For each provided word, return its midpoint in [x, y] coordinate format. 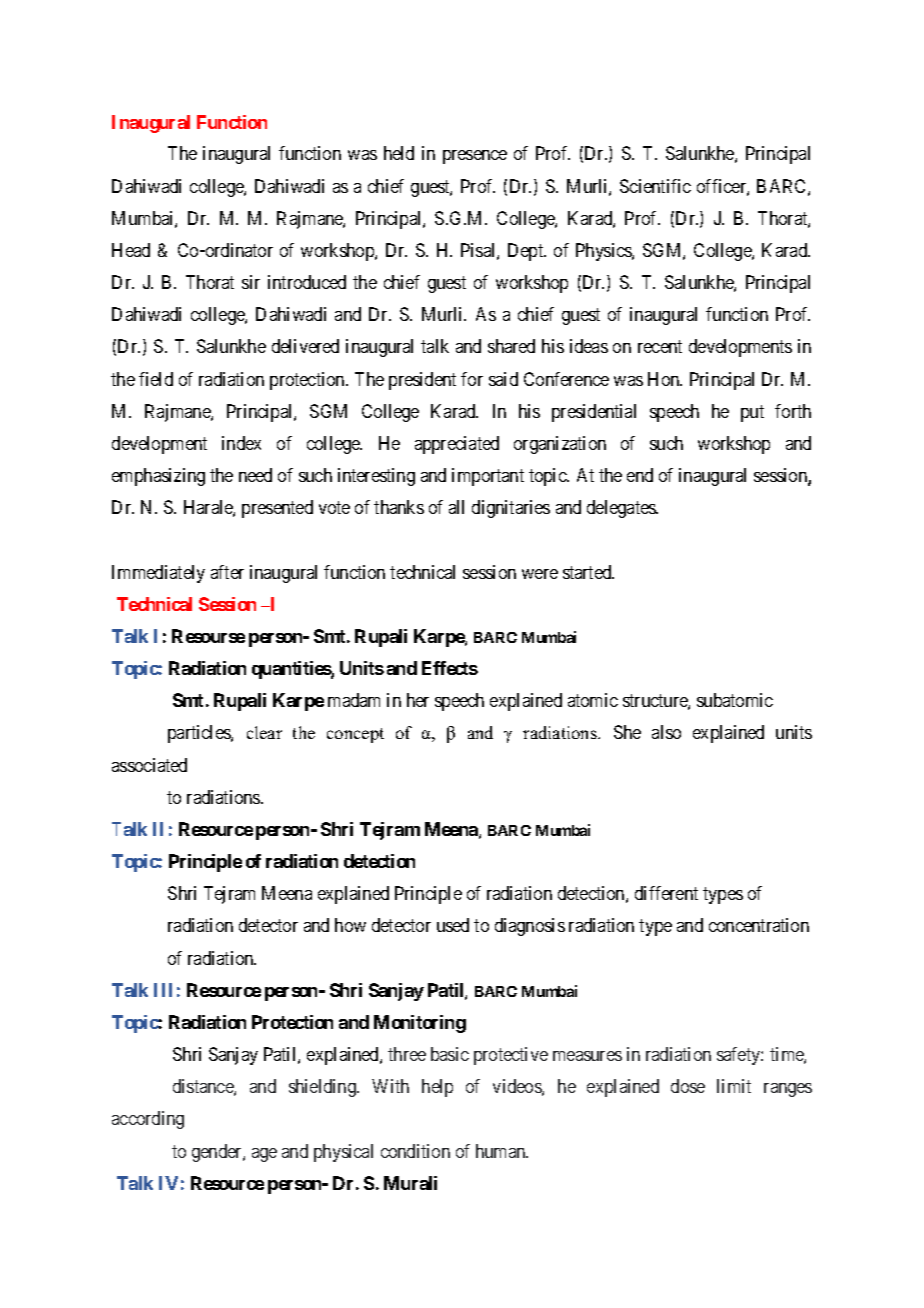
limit [734, 1086]
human [502, 1151]
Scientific [655, 186]
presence [475, 157]
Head [131, 250]
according [148, 1120]
